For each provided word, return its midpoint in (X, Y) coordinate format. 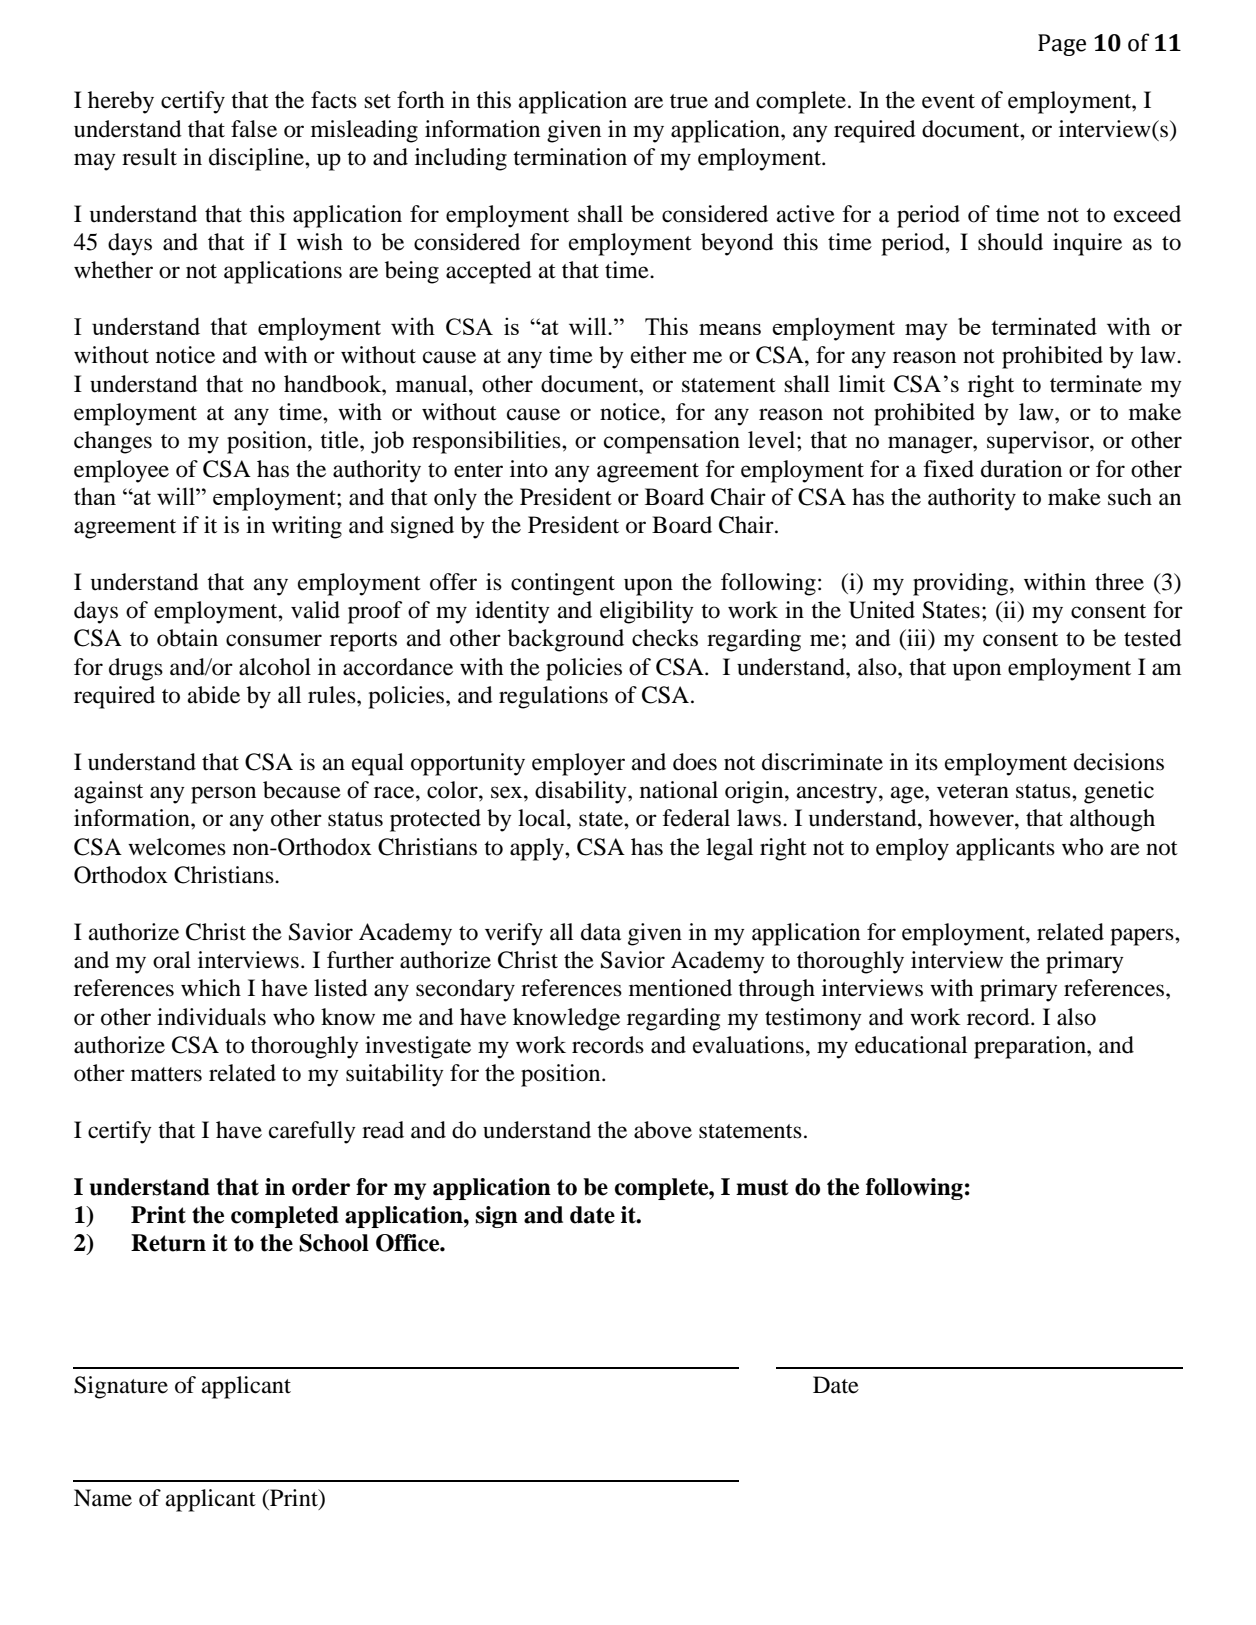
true (689, 101)
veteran (973, 791)
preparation (1031, 1047)
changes (113, 442)
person (223, 795)
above (663, 1130)
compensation (672, 442)
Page (1062, 45)
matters (166, 1074)
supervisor (1039, 442)
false (254, 129)
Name (103, 1498)
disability (582, 792)
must (762, 1187)
